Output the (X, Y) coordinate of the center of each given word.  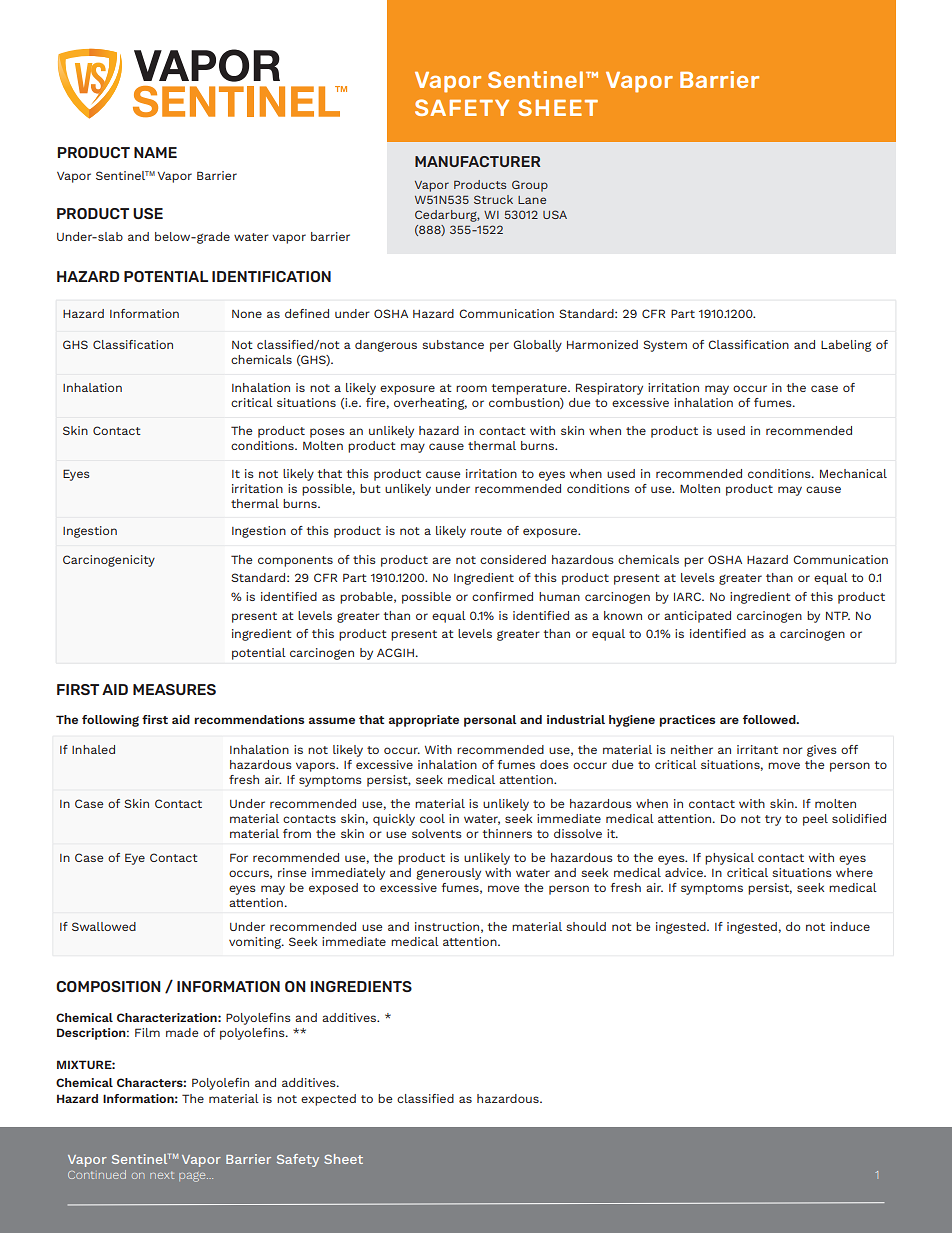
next (162, 1175)
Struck (493, 199)
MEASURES (174, 689)
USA (555, 214)
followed (770, 719)
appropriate (424, 721)
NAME (155, 152)
